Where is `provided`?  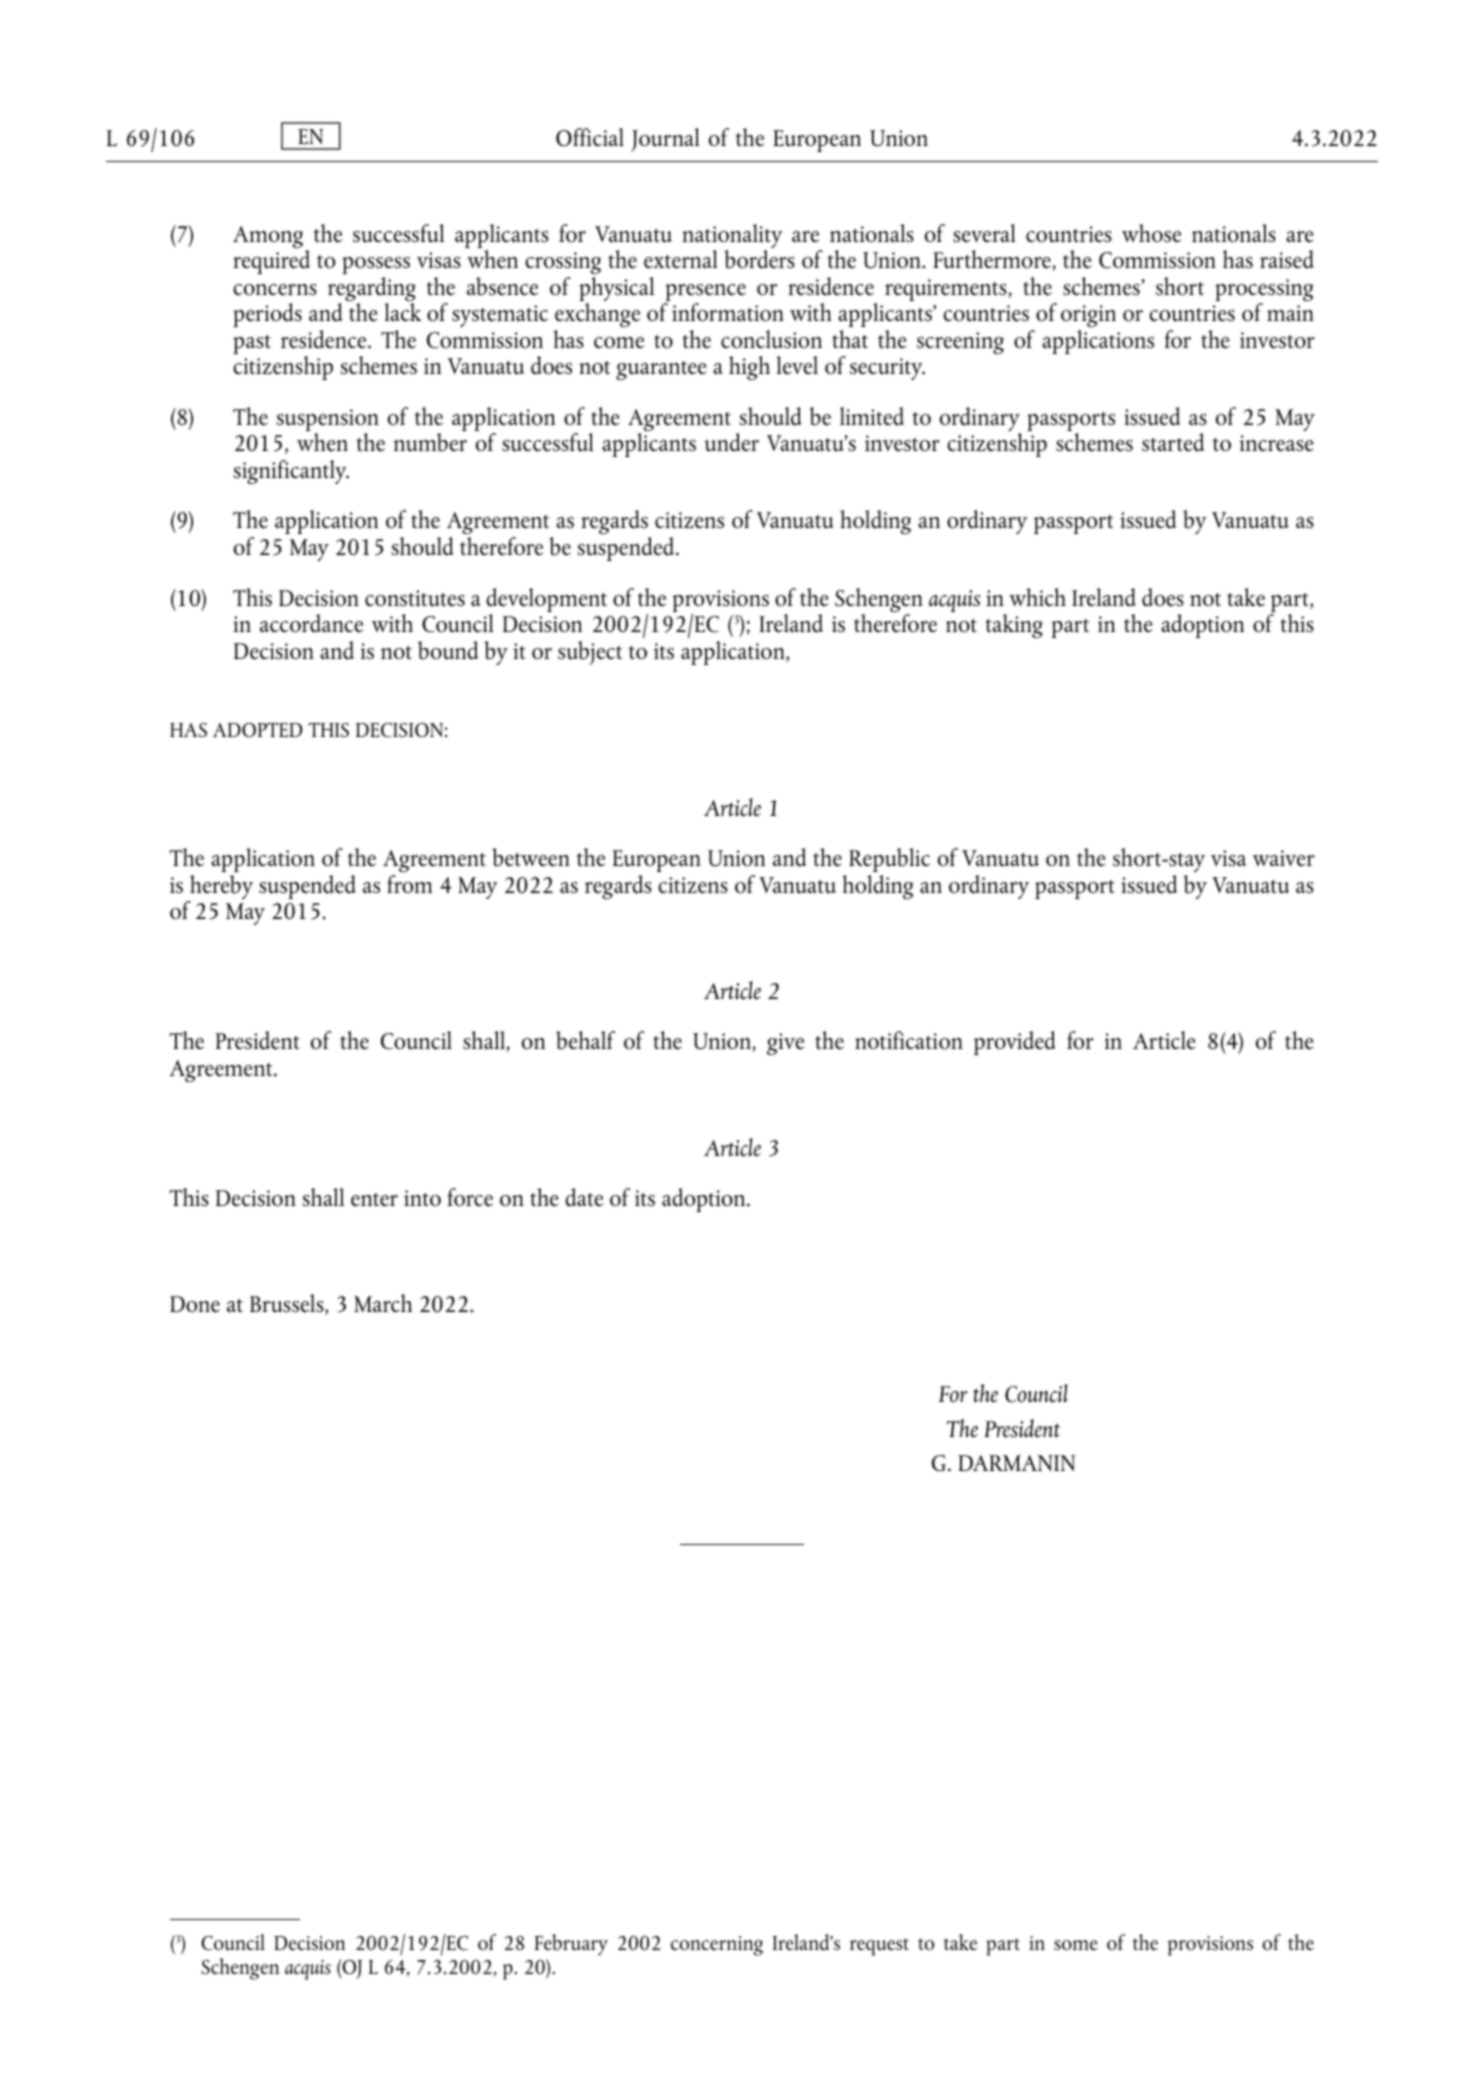
provided is located at coordinates (1015, 1043).
